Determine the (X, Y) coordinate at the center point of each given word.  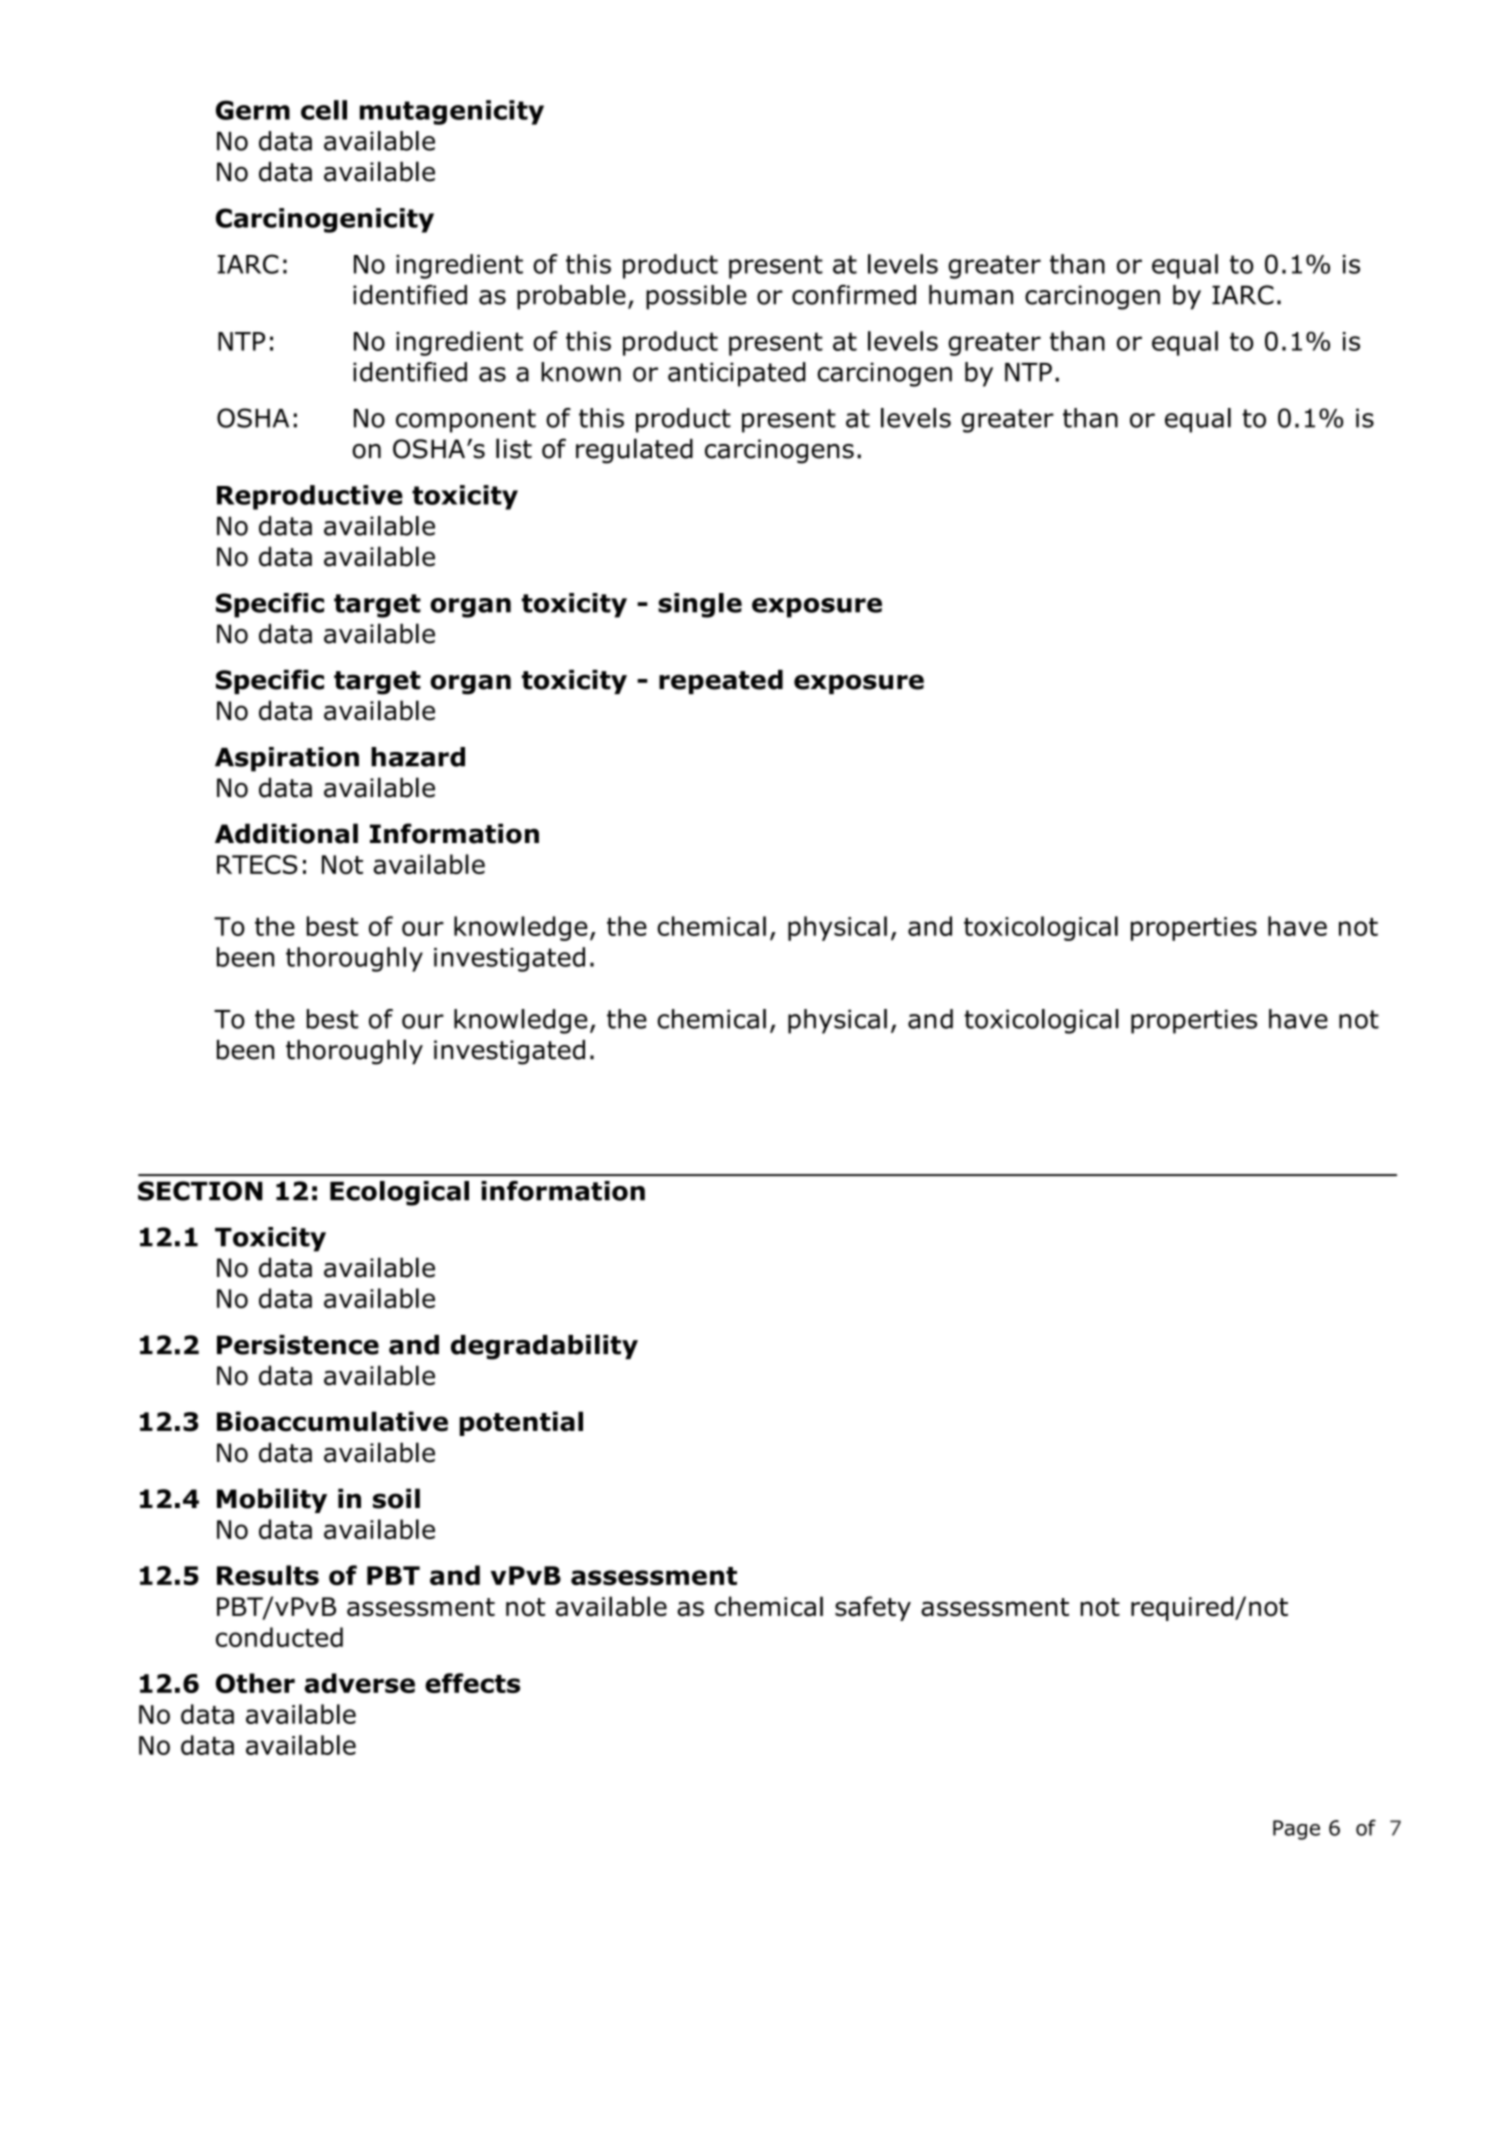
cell (324, 110)
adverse (360, 1683)
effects (472, 1683)
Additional (286, 833)
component (466, 421)
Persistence (298, 1345)
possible (696, 297)
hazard (418, 757)
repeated (721, 682)
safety (873, 1608)
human (971, 295)
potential (521, 1423)
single (700, 605)
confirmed (854, 295)
